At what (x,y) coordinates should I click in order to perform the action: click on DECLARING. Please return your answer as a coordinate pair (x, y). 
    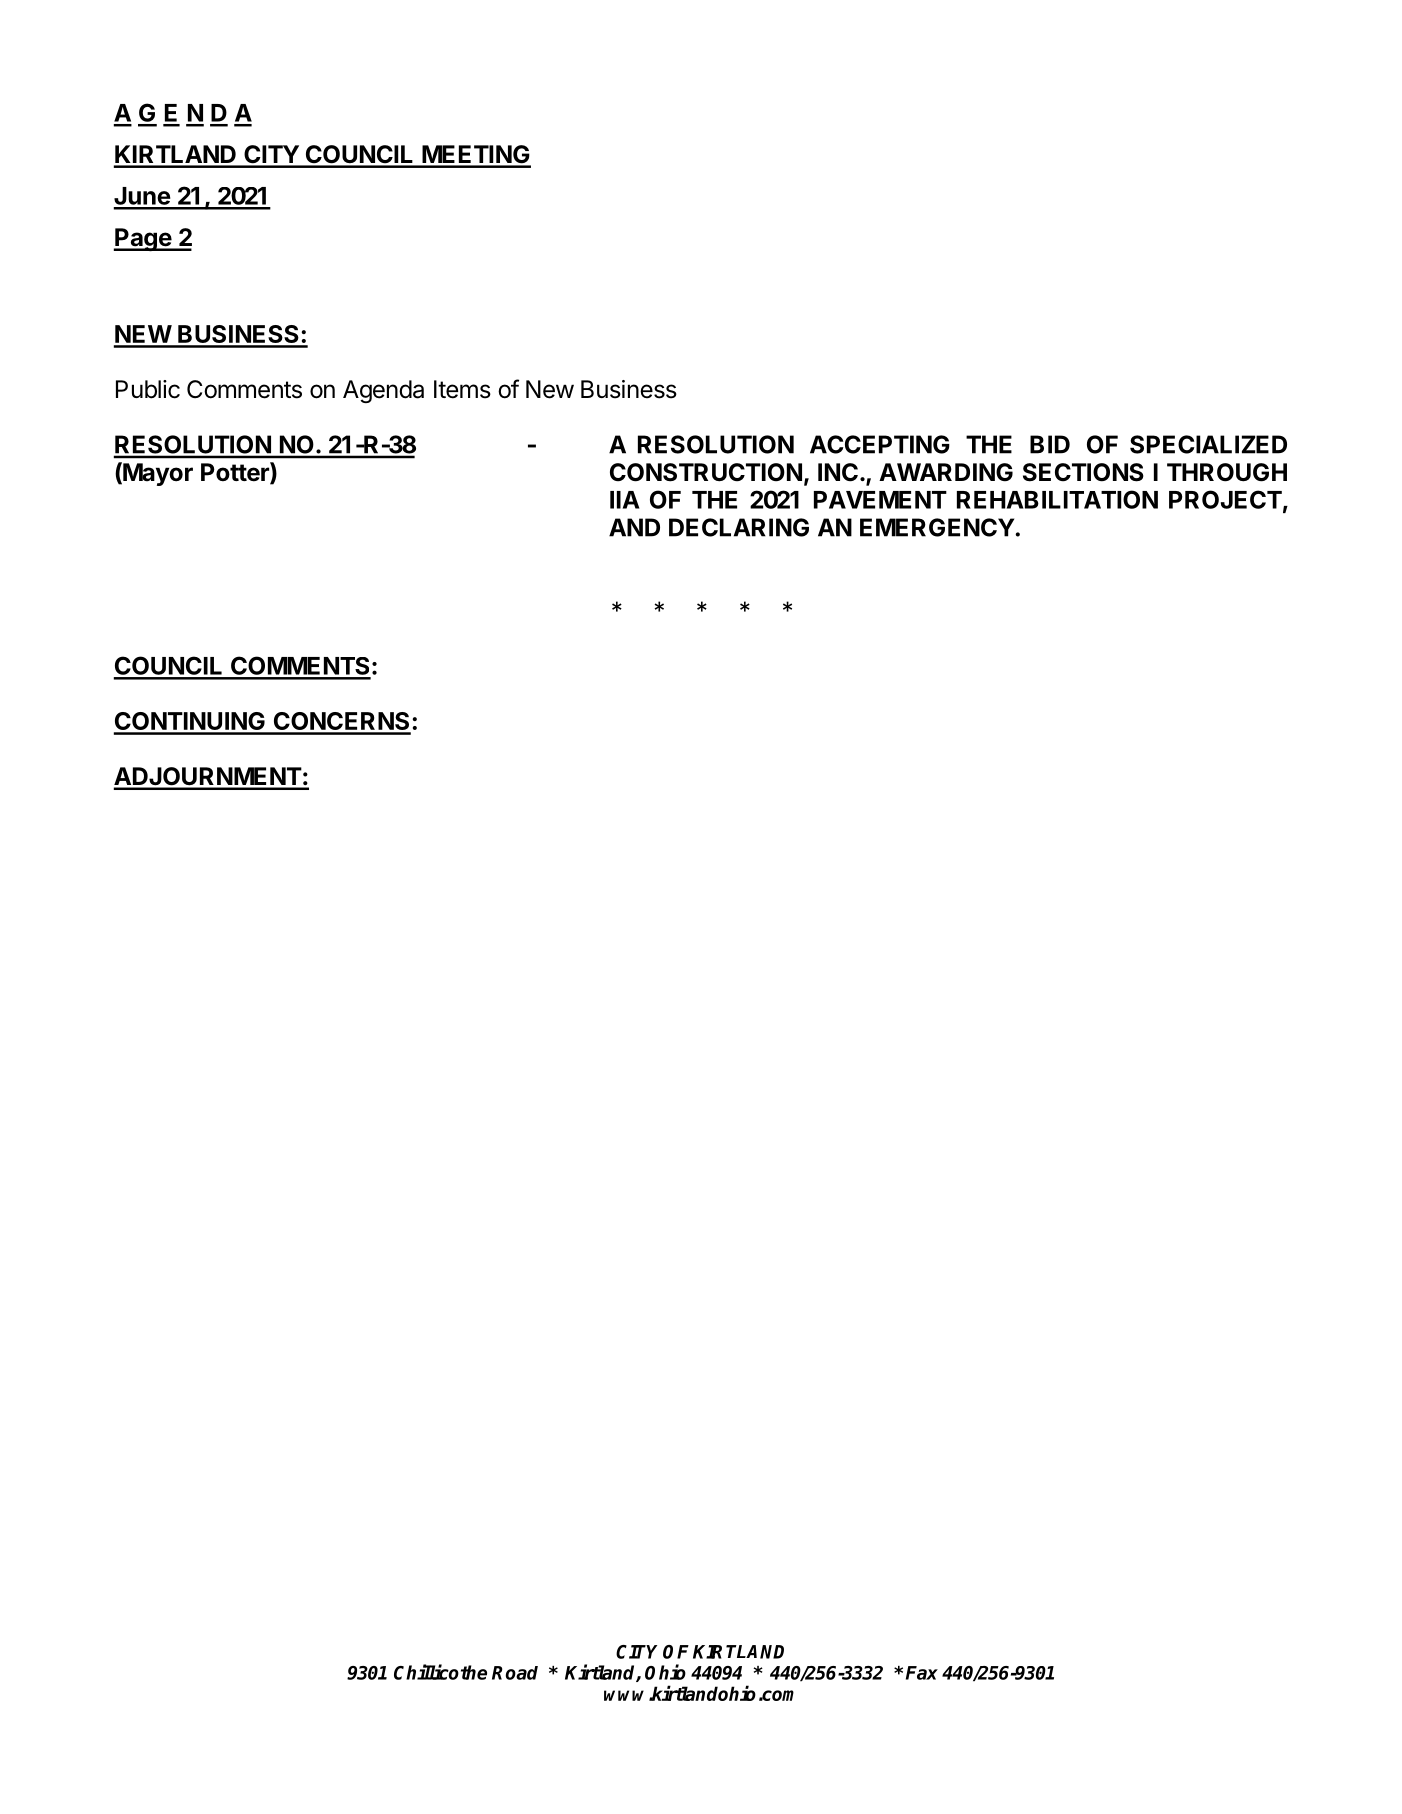
    Looking at the image, I should click on (739, 527).
